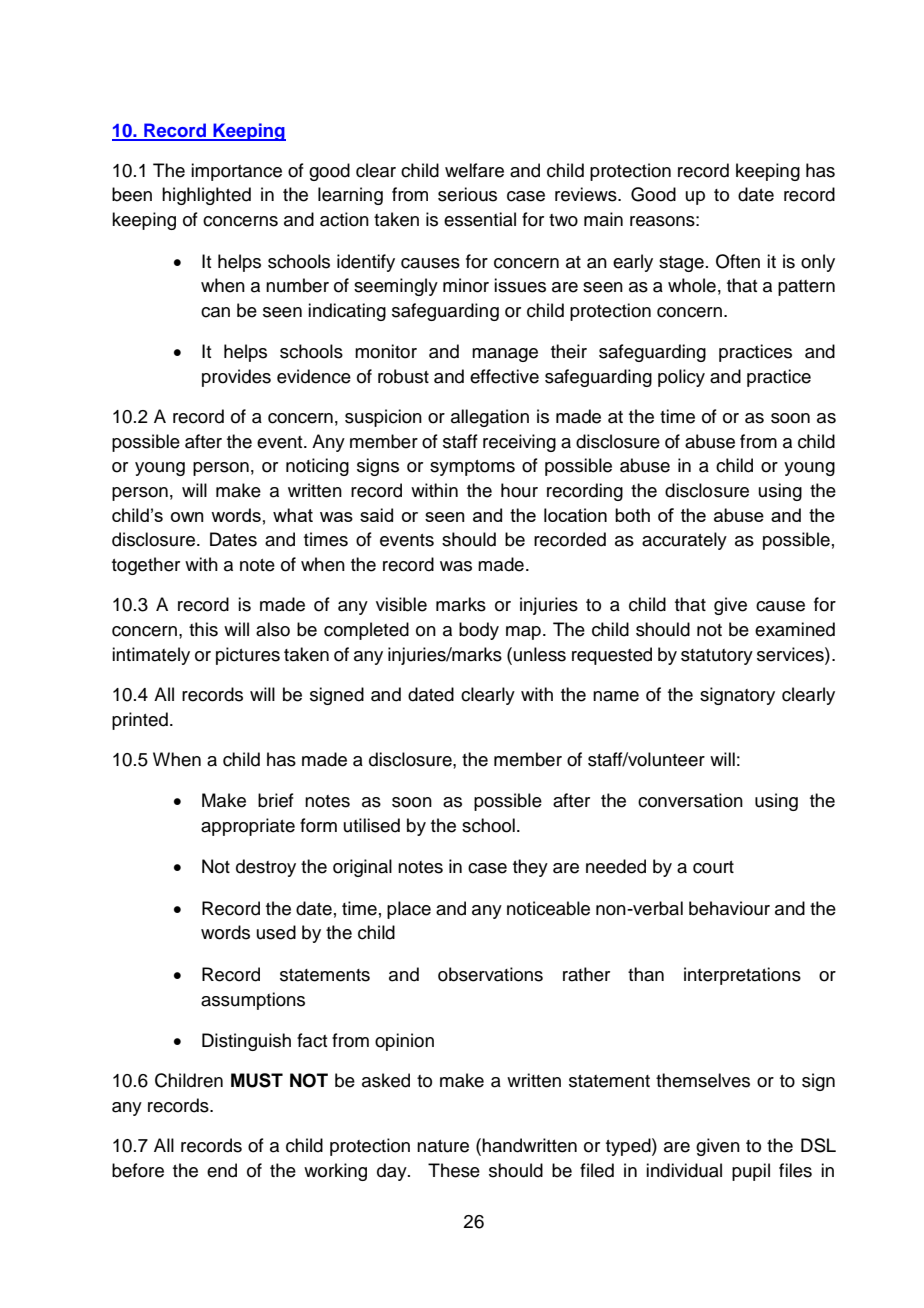  I want to click on Often, so click(738, 261).
